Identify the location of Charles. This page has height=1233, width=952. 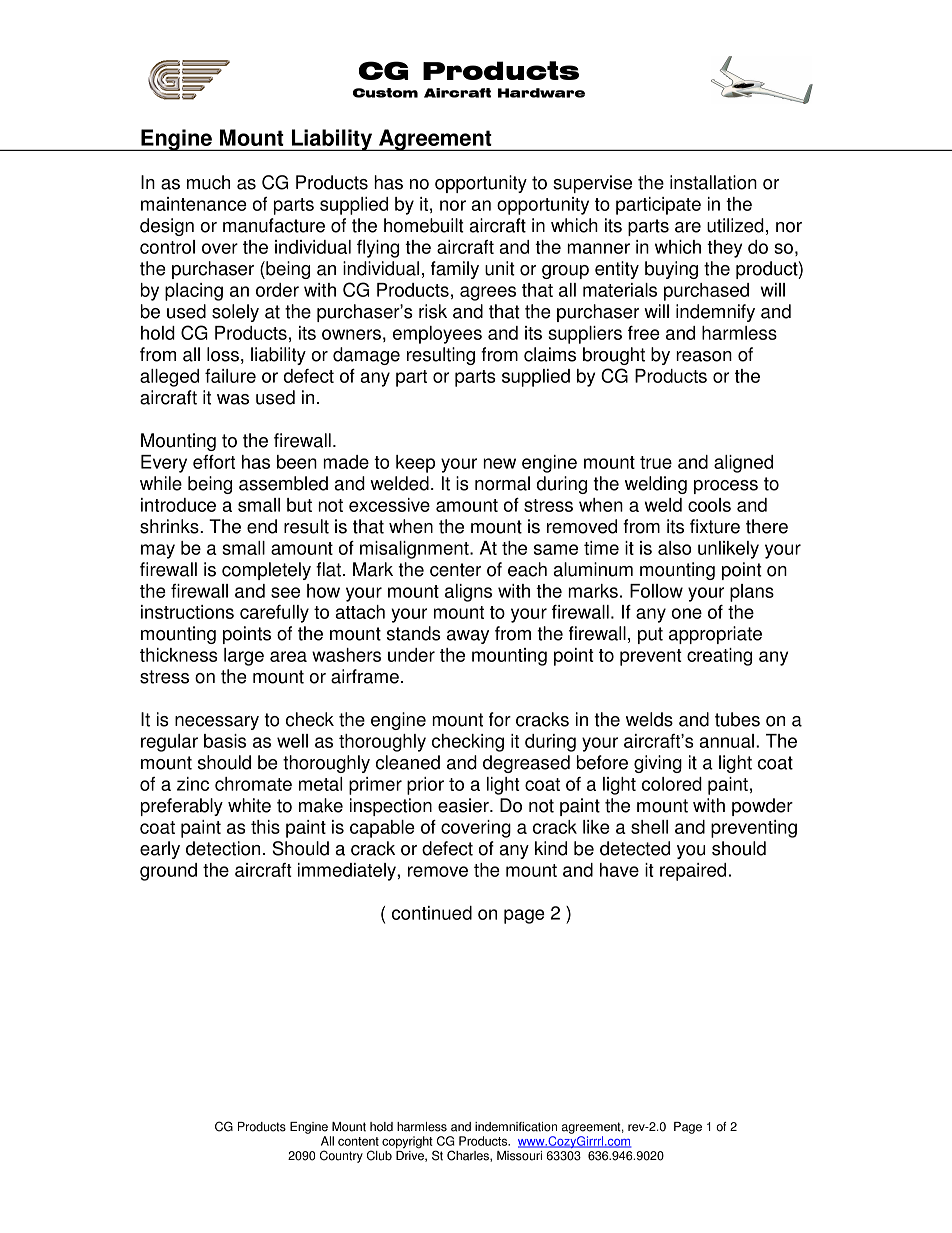
(469, 1156).
